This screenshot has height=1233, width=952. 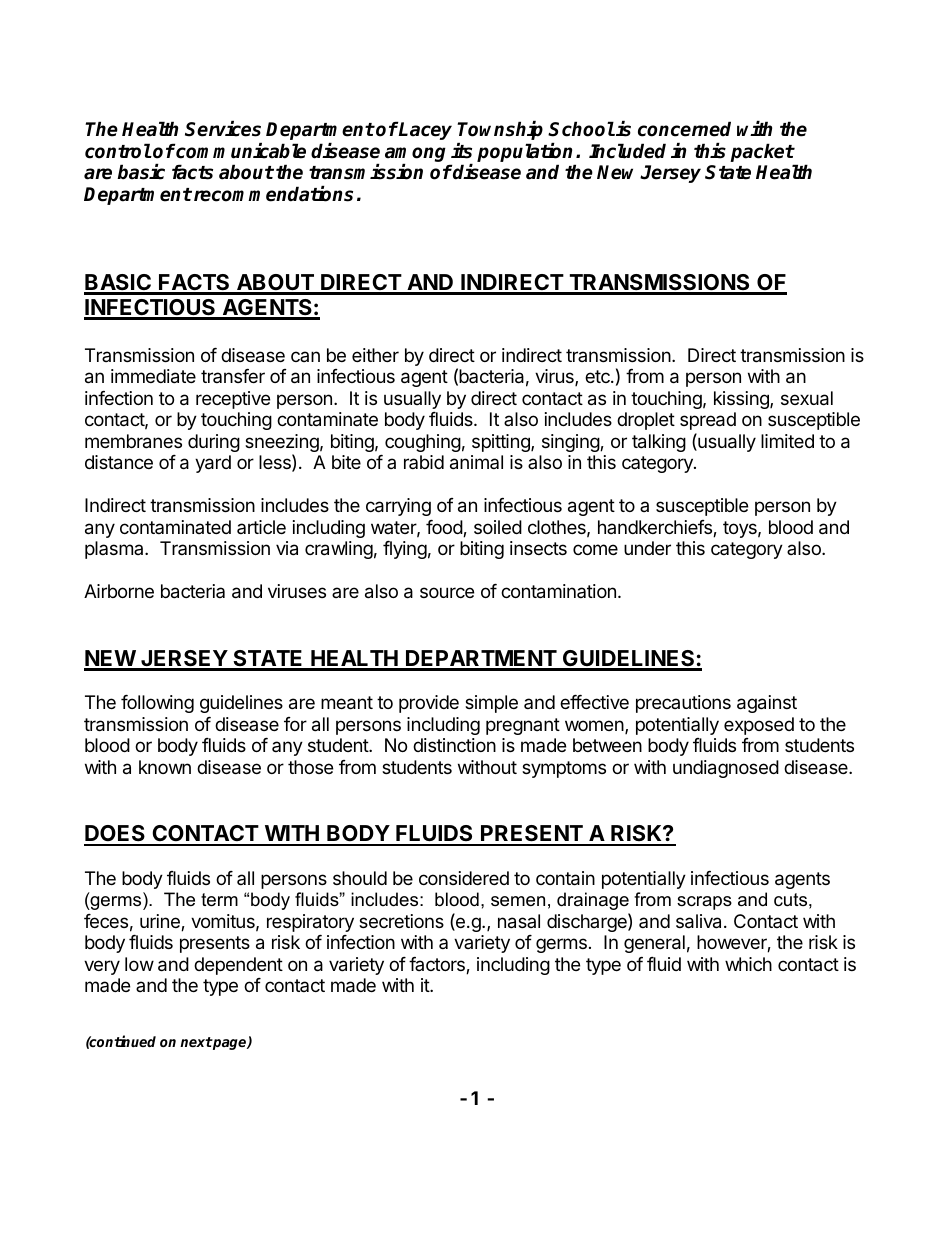 I want to click on source, so click(x=447, y=592).
